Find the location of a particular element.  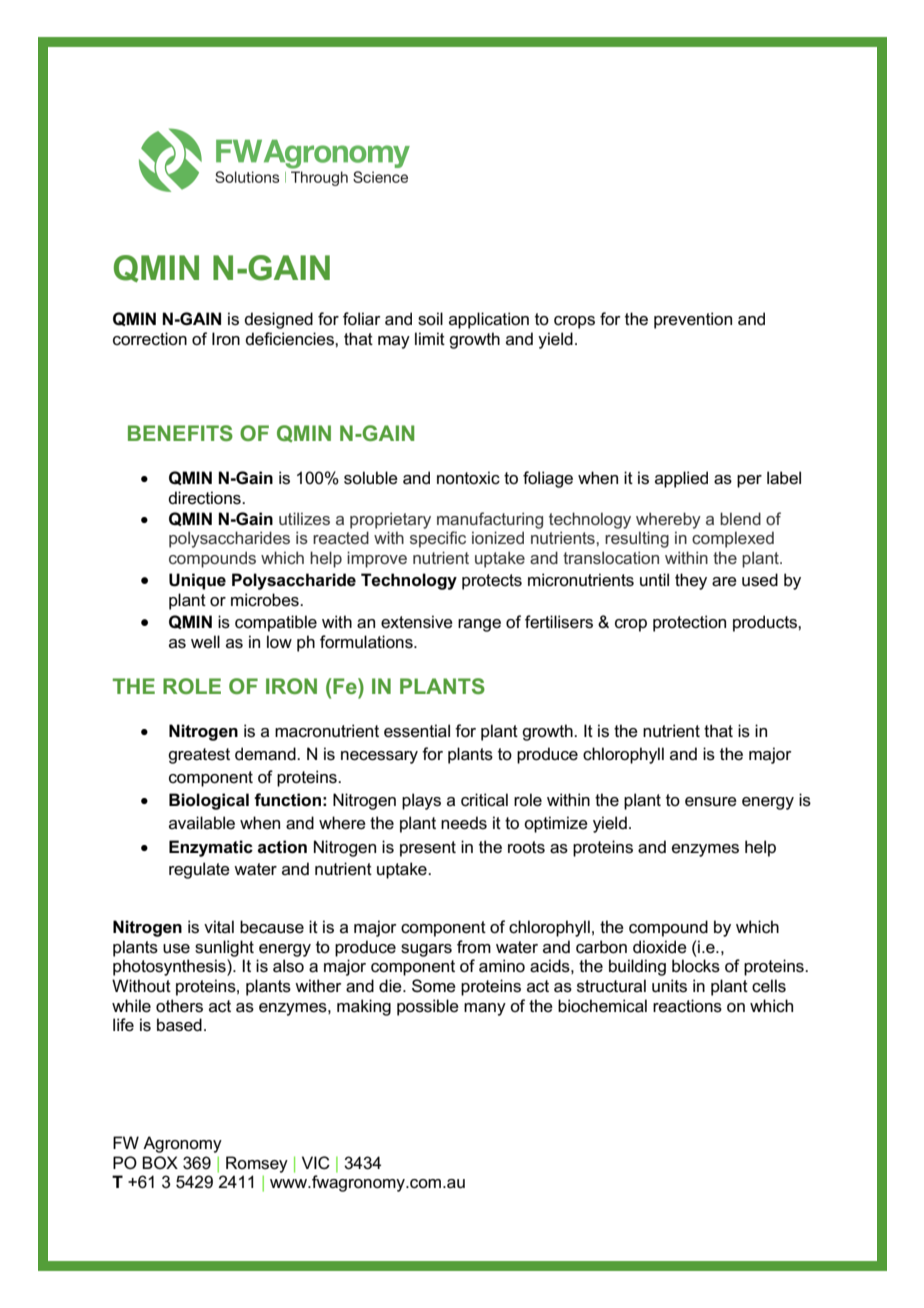

correction is located at coordinates (150, 339).
